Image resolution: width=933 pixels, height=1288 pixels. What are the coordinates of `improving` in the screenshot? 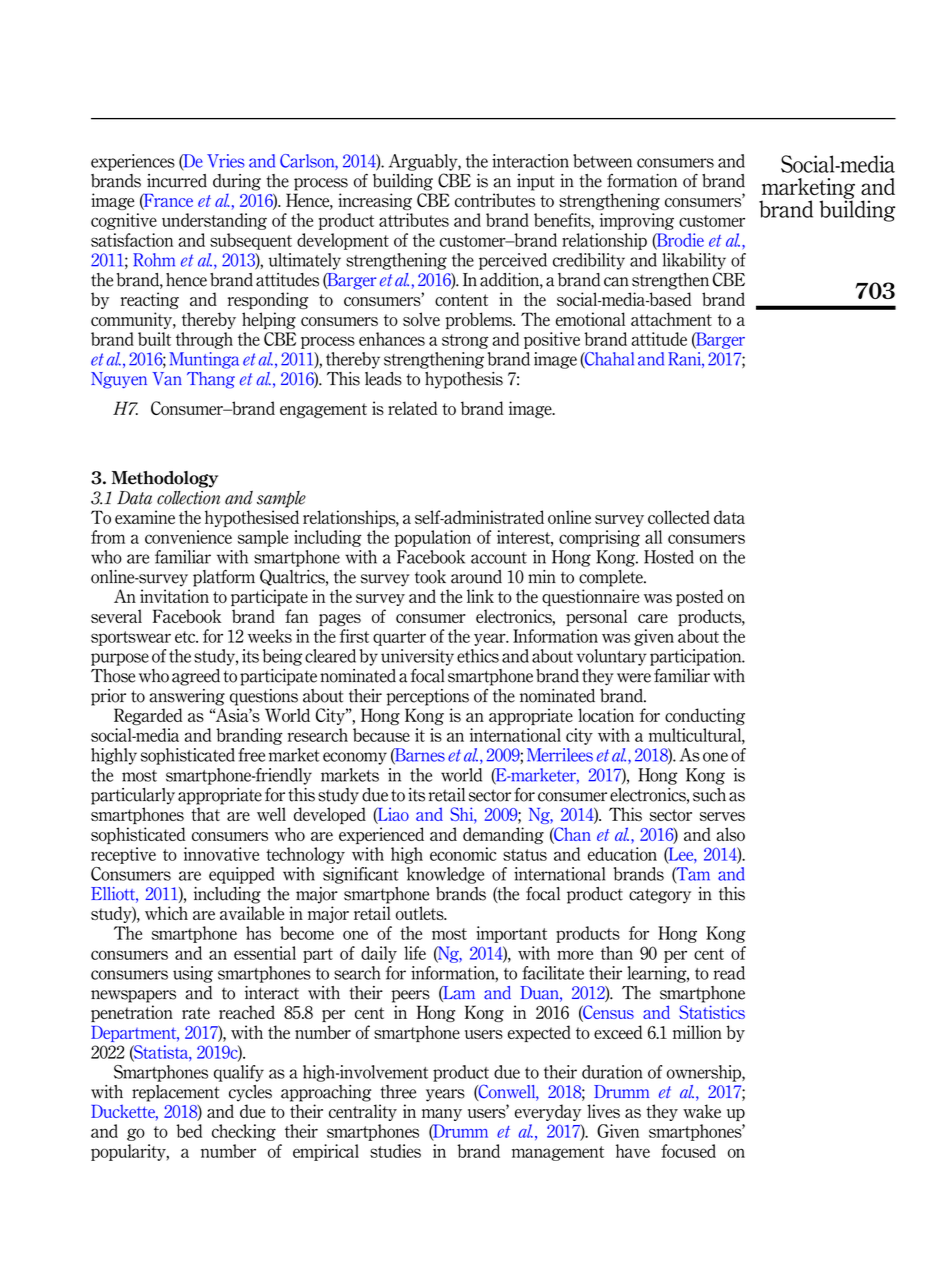 It's located at (637, 221).
